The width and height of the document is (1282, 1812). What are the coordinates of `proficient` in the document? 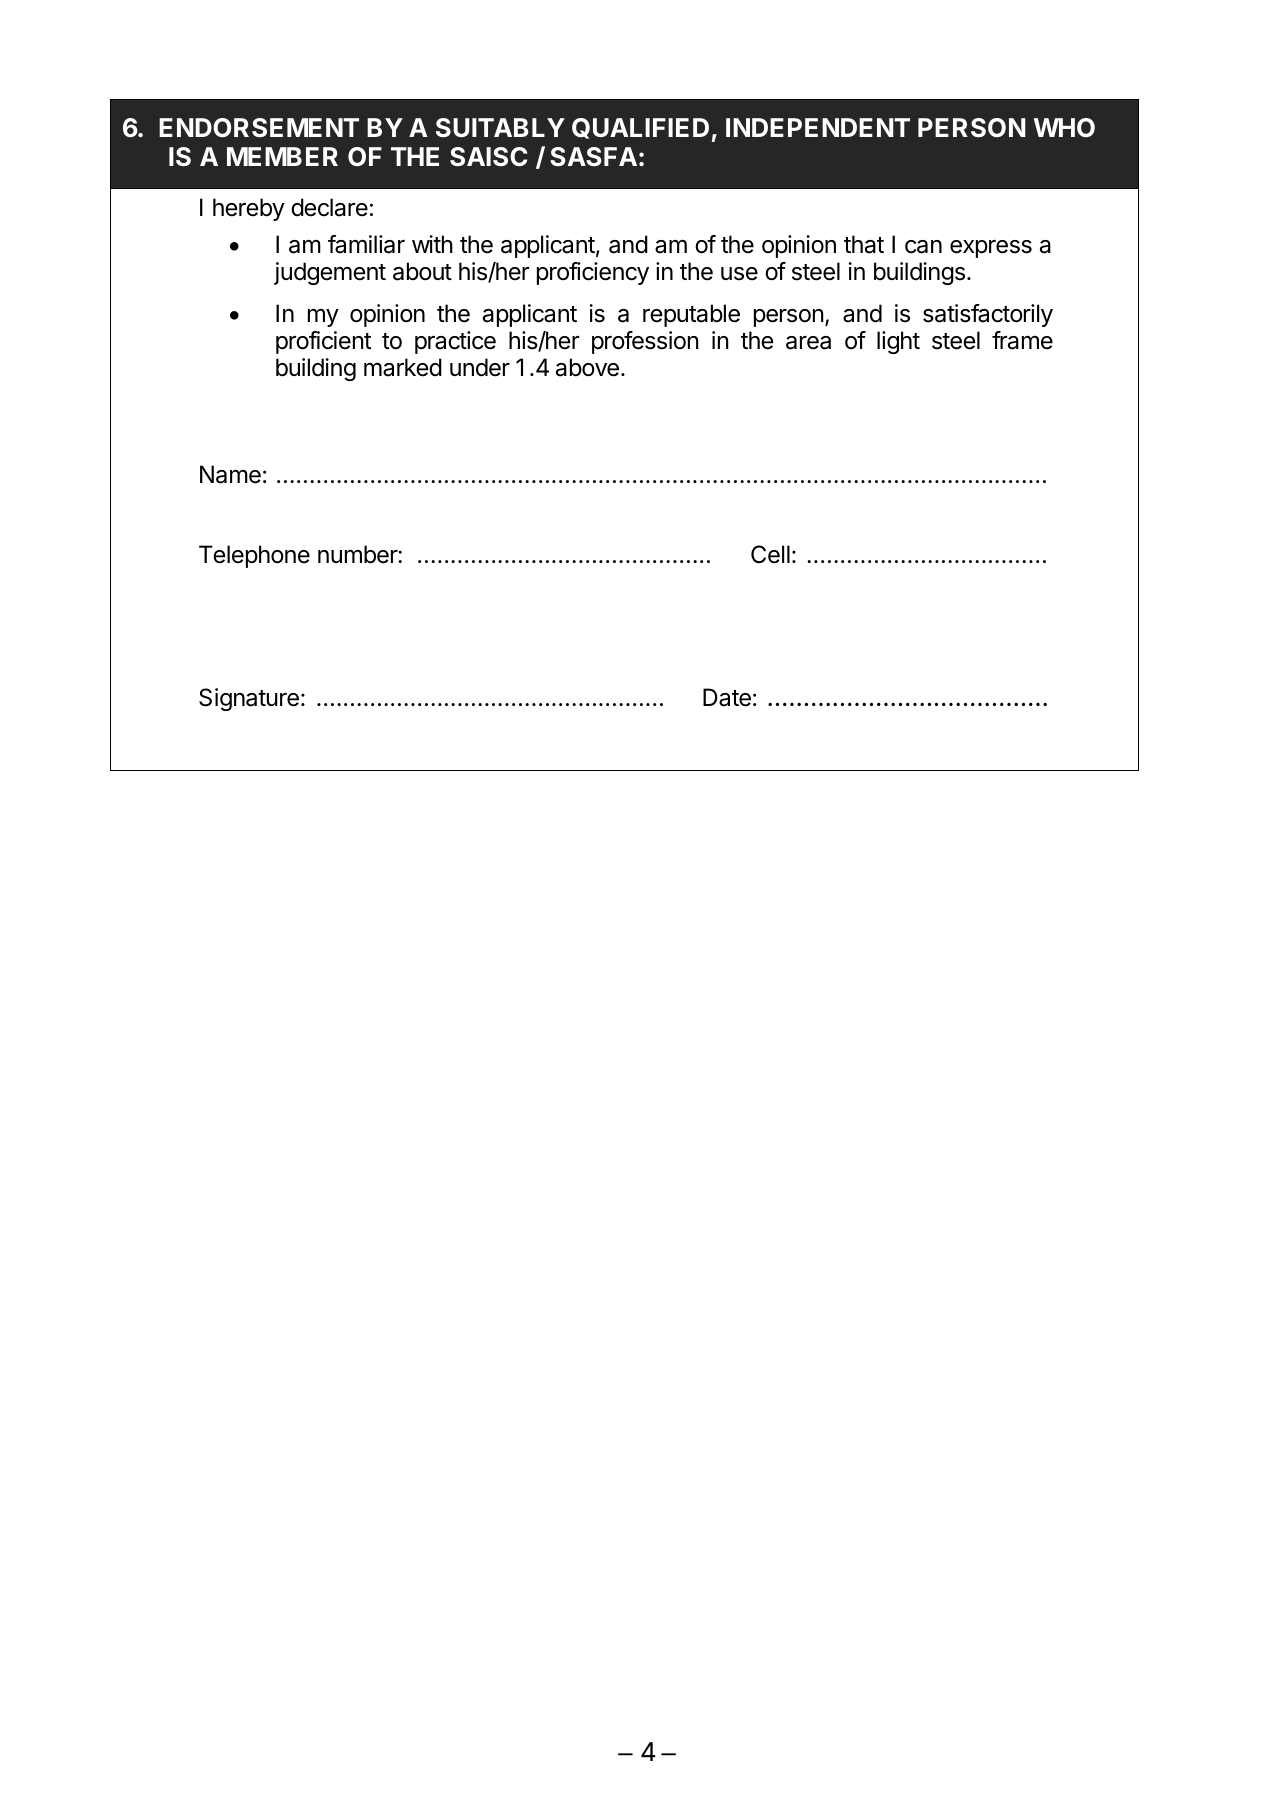 It's located at (323, 342).
